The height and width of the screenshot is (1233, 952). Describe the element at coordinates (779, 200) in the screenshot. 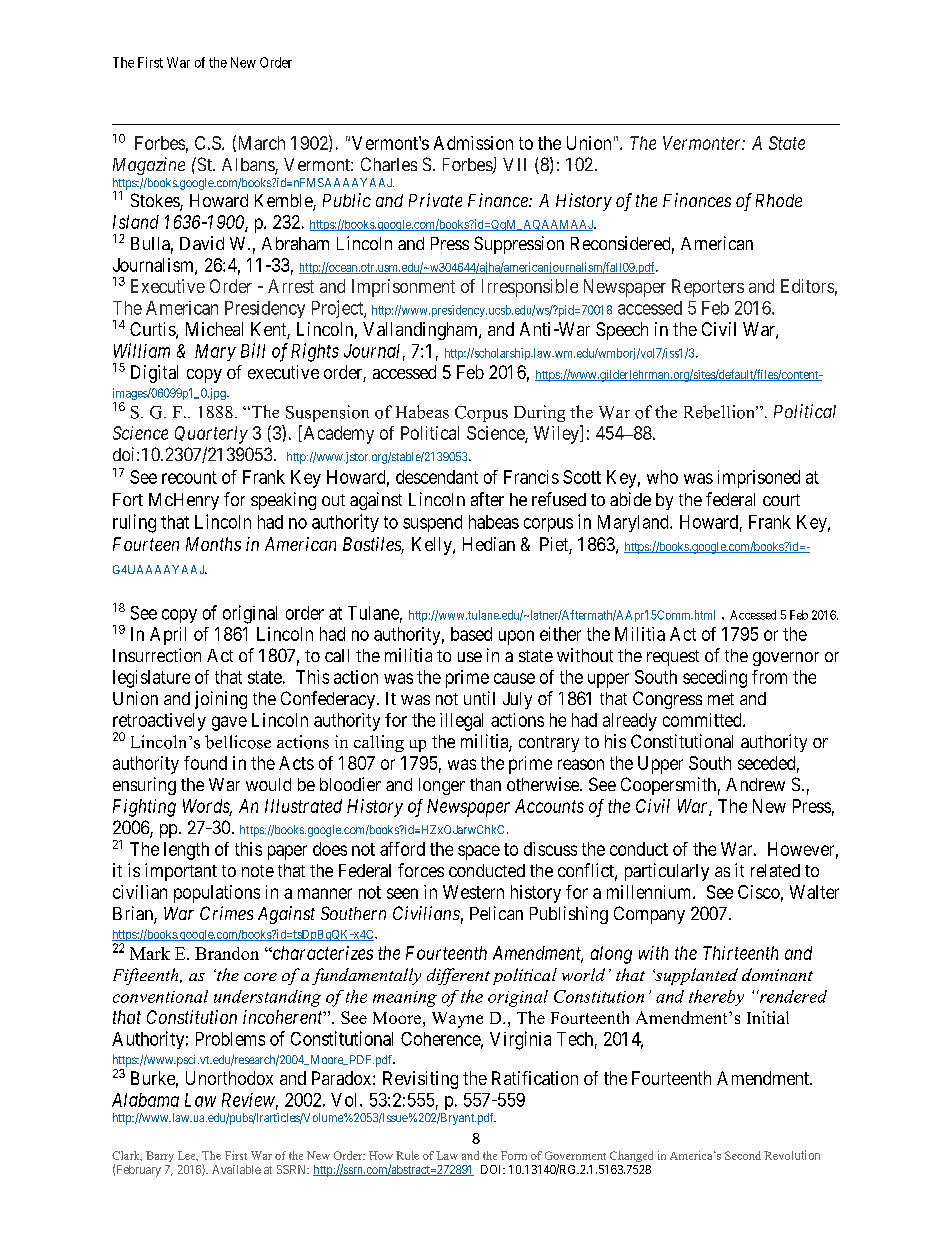

I see `Rhode` at that location.
